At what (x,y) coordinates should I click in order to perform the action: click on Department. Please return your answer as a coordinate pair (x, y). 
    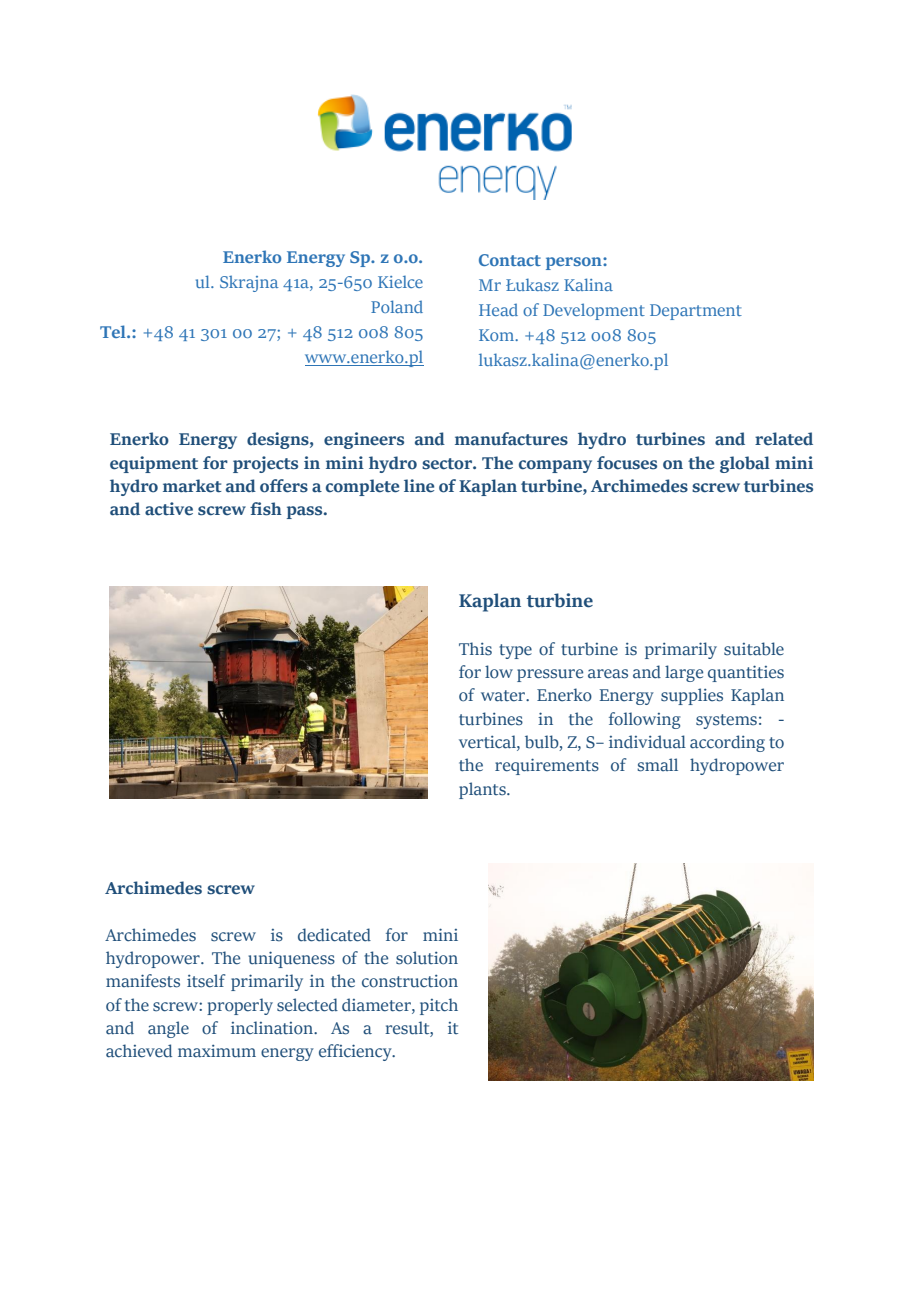
    Looking at the image, I should click on (696, 312).
